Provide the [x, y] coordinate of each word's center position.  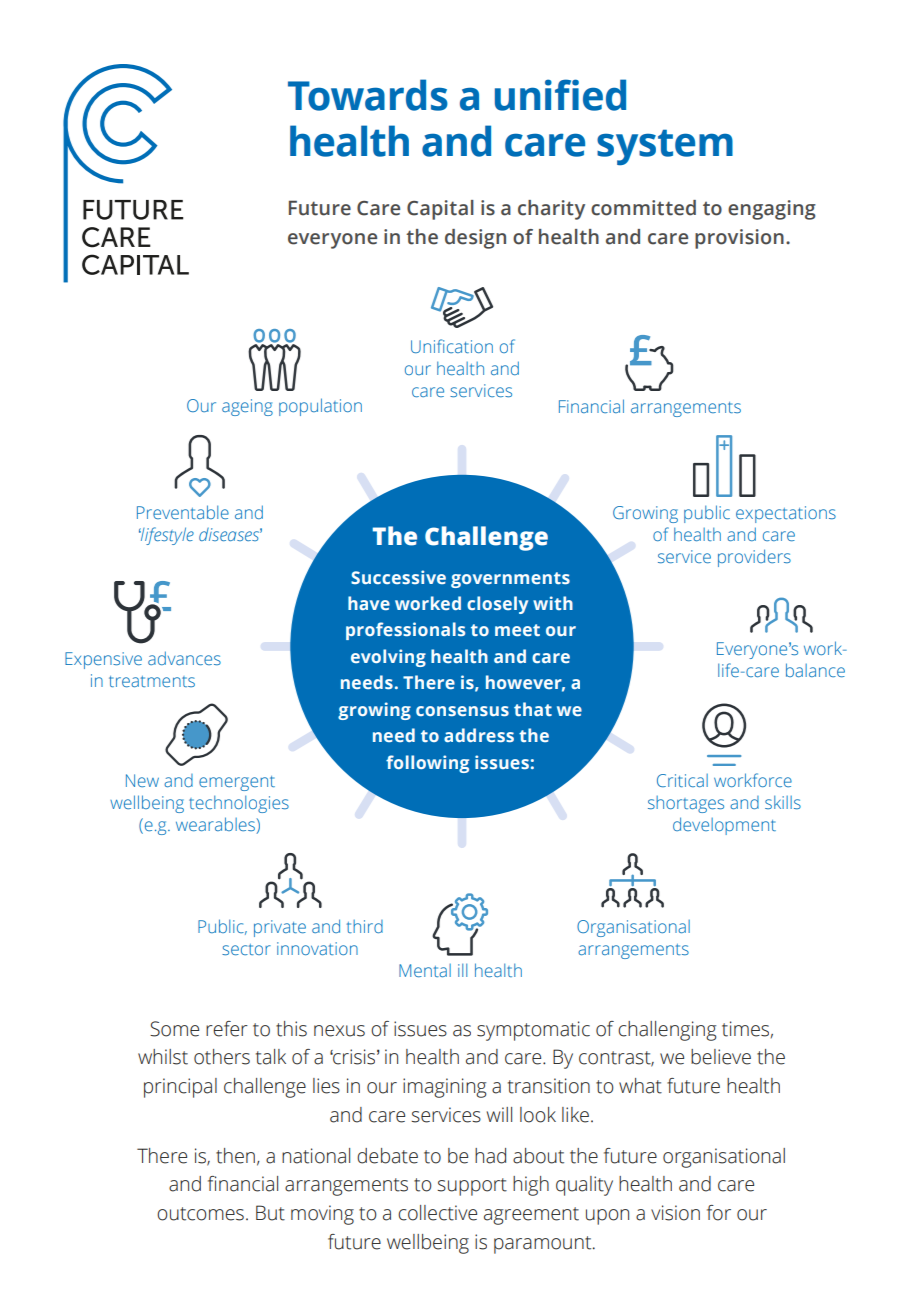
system [665, 147]
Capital [440, 210]
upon [607, 1217]
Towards [368, 95]
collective [437, 1213]
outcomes [200, 1214]
